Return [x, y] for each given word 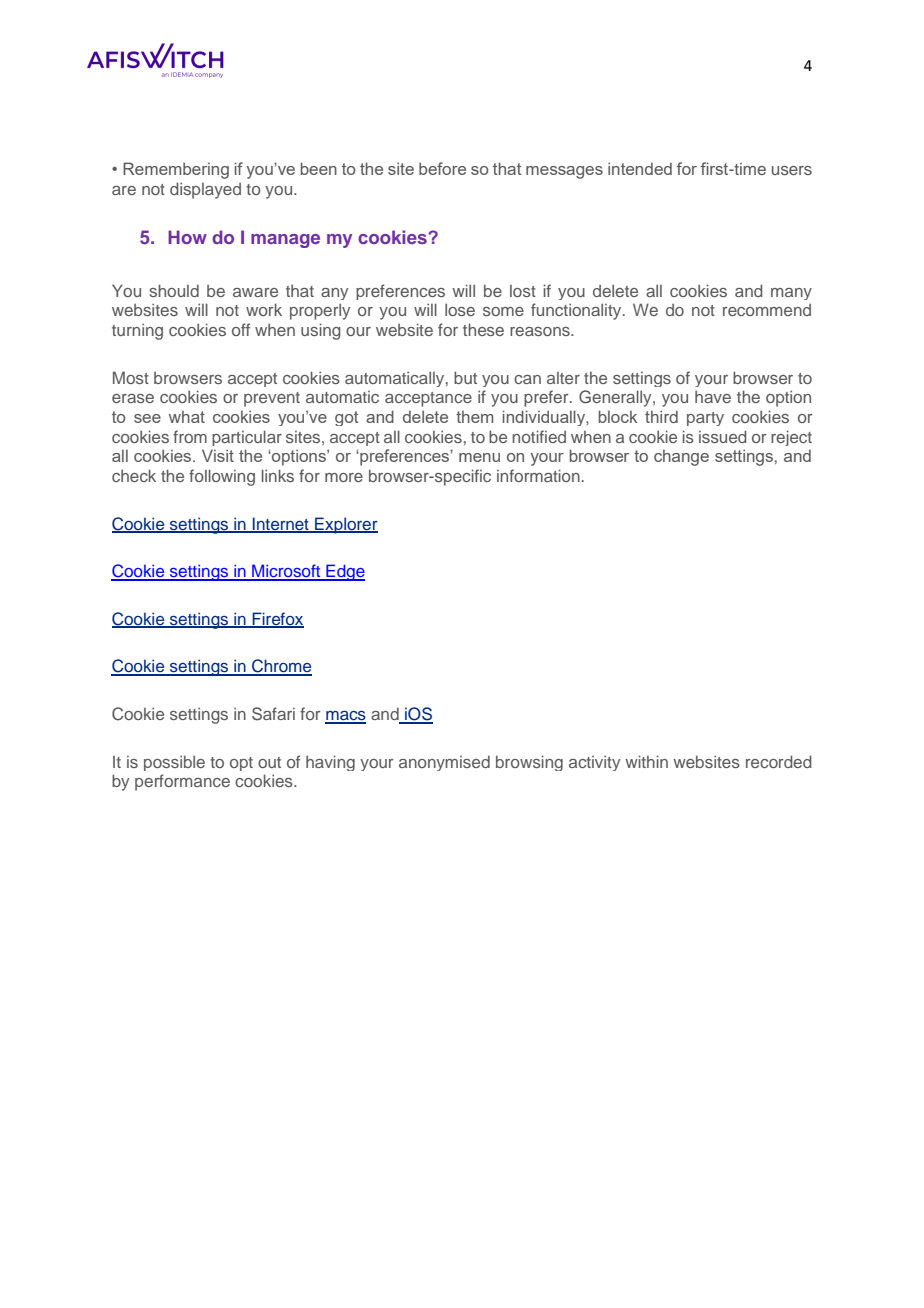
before [442, 168]
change [681, 457]
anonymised [444, 763]
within [646, 761]
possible [174, 763]
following [222, 477]
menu [479, 457]
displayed [205, 190]
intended [640, 168]
